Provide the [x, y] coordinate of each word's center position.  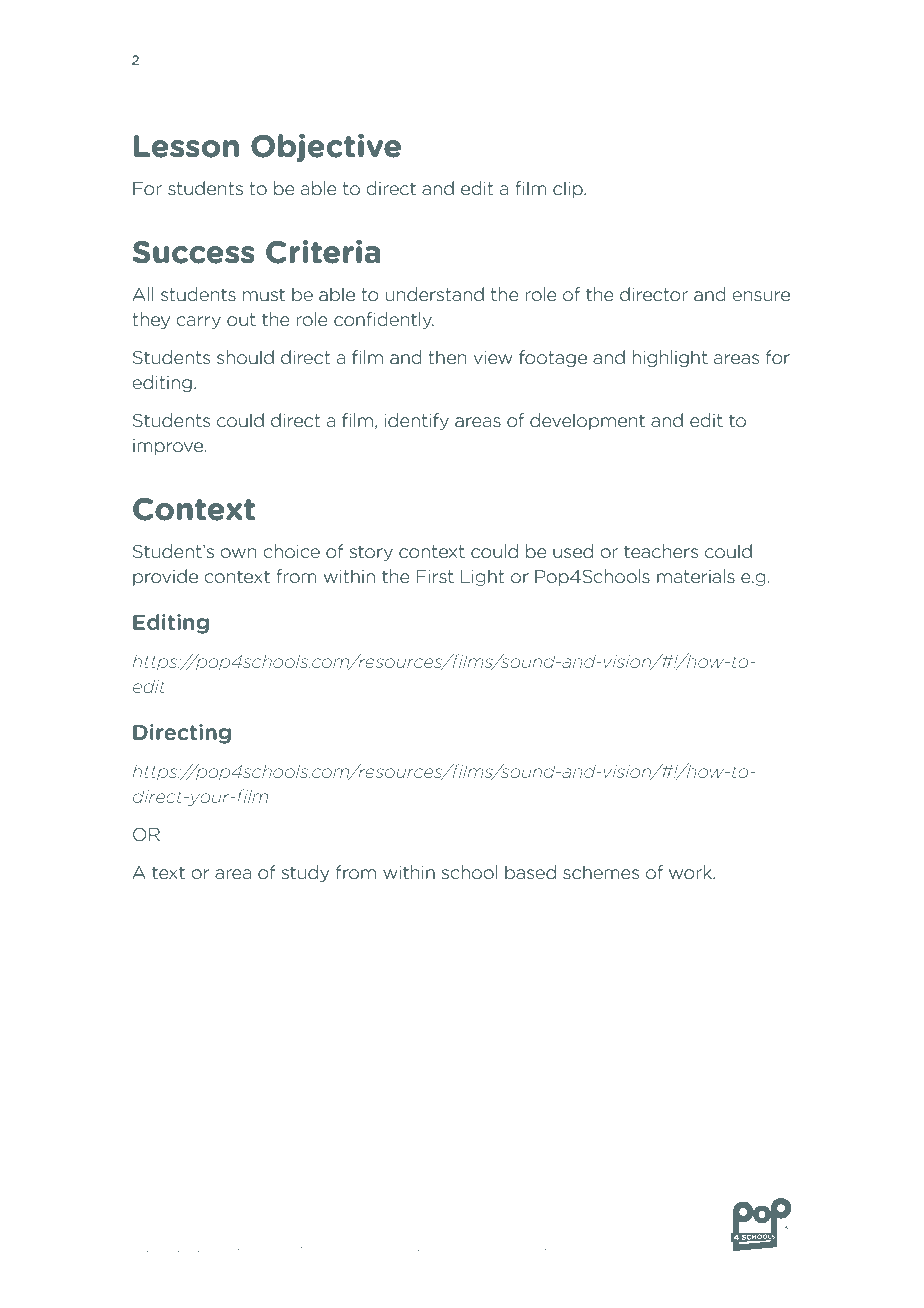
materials [696, 576]
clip [569, 189]
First [435, 576]
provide [165, 577]
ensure [761, 296]
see [467, 1249]
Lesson [186, 146]
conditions [421, 1247]
